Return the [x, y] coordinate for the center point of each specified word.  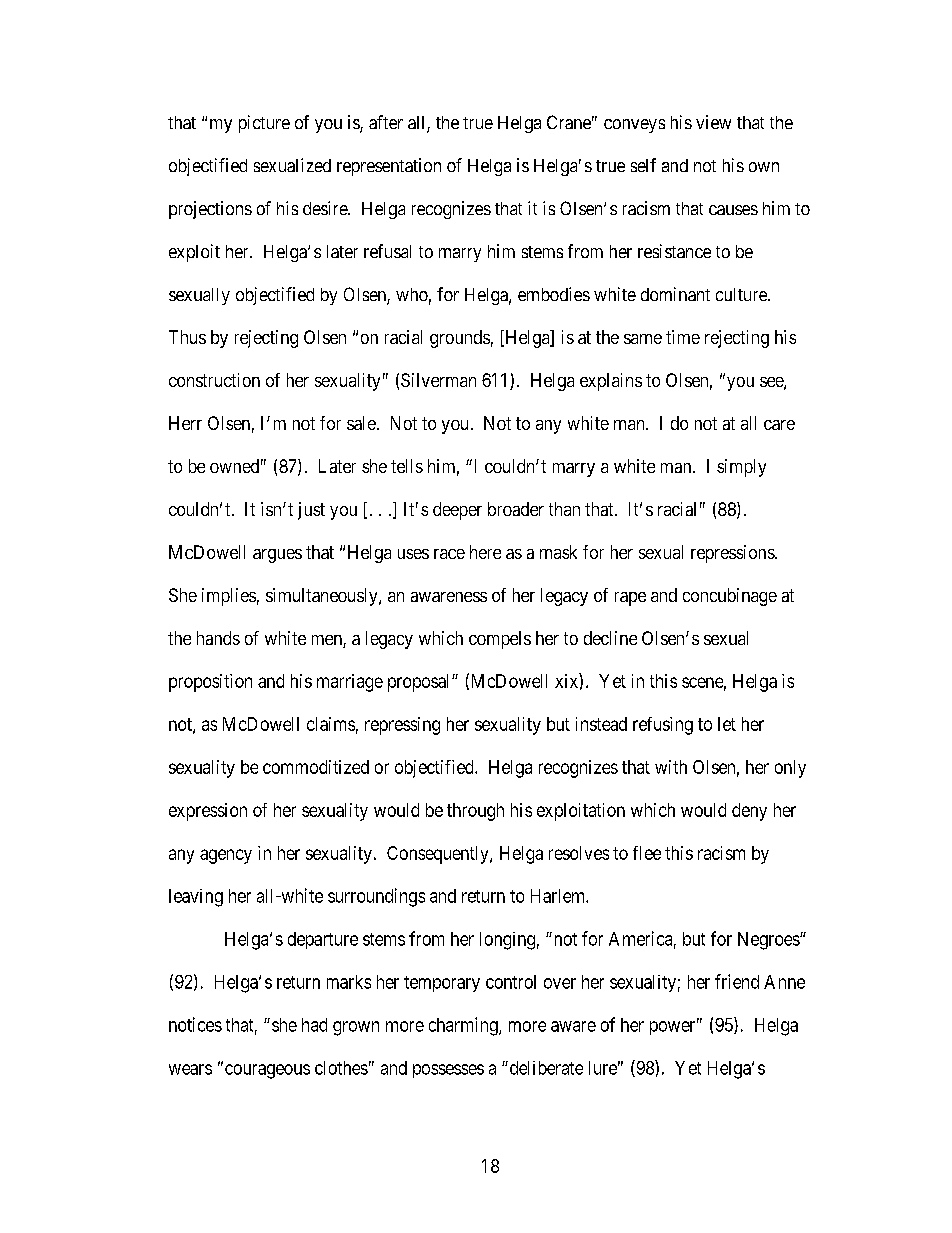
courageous [267, 1071]
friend [737, 981]
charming [464, 1026]
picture [264, 124]
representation [389, 167]
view [713, 122]
